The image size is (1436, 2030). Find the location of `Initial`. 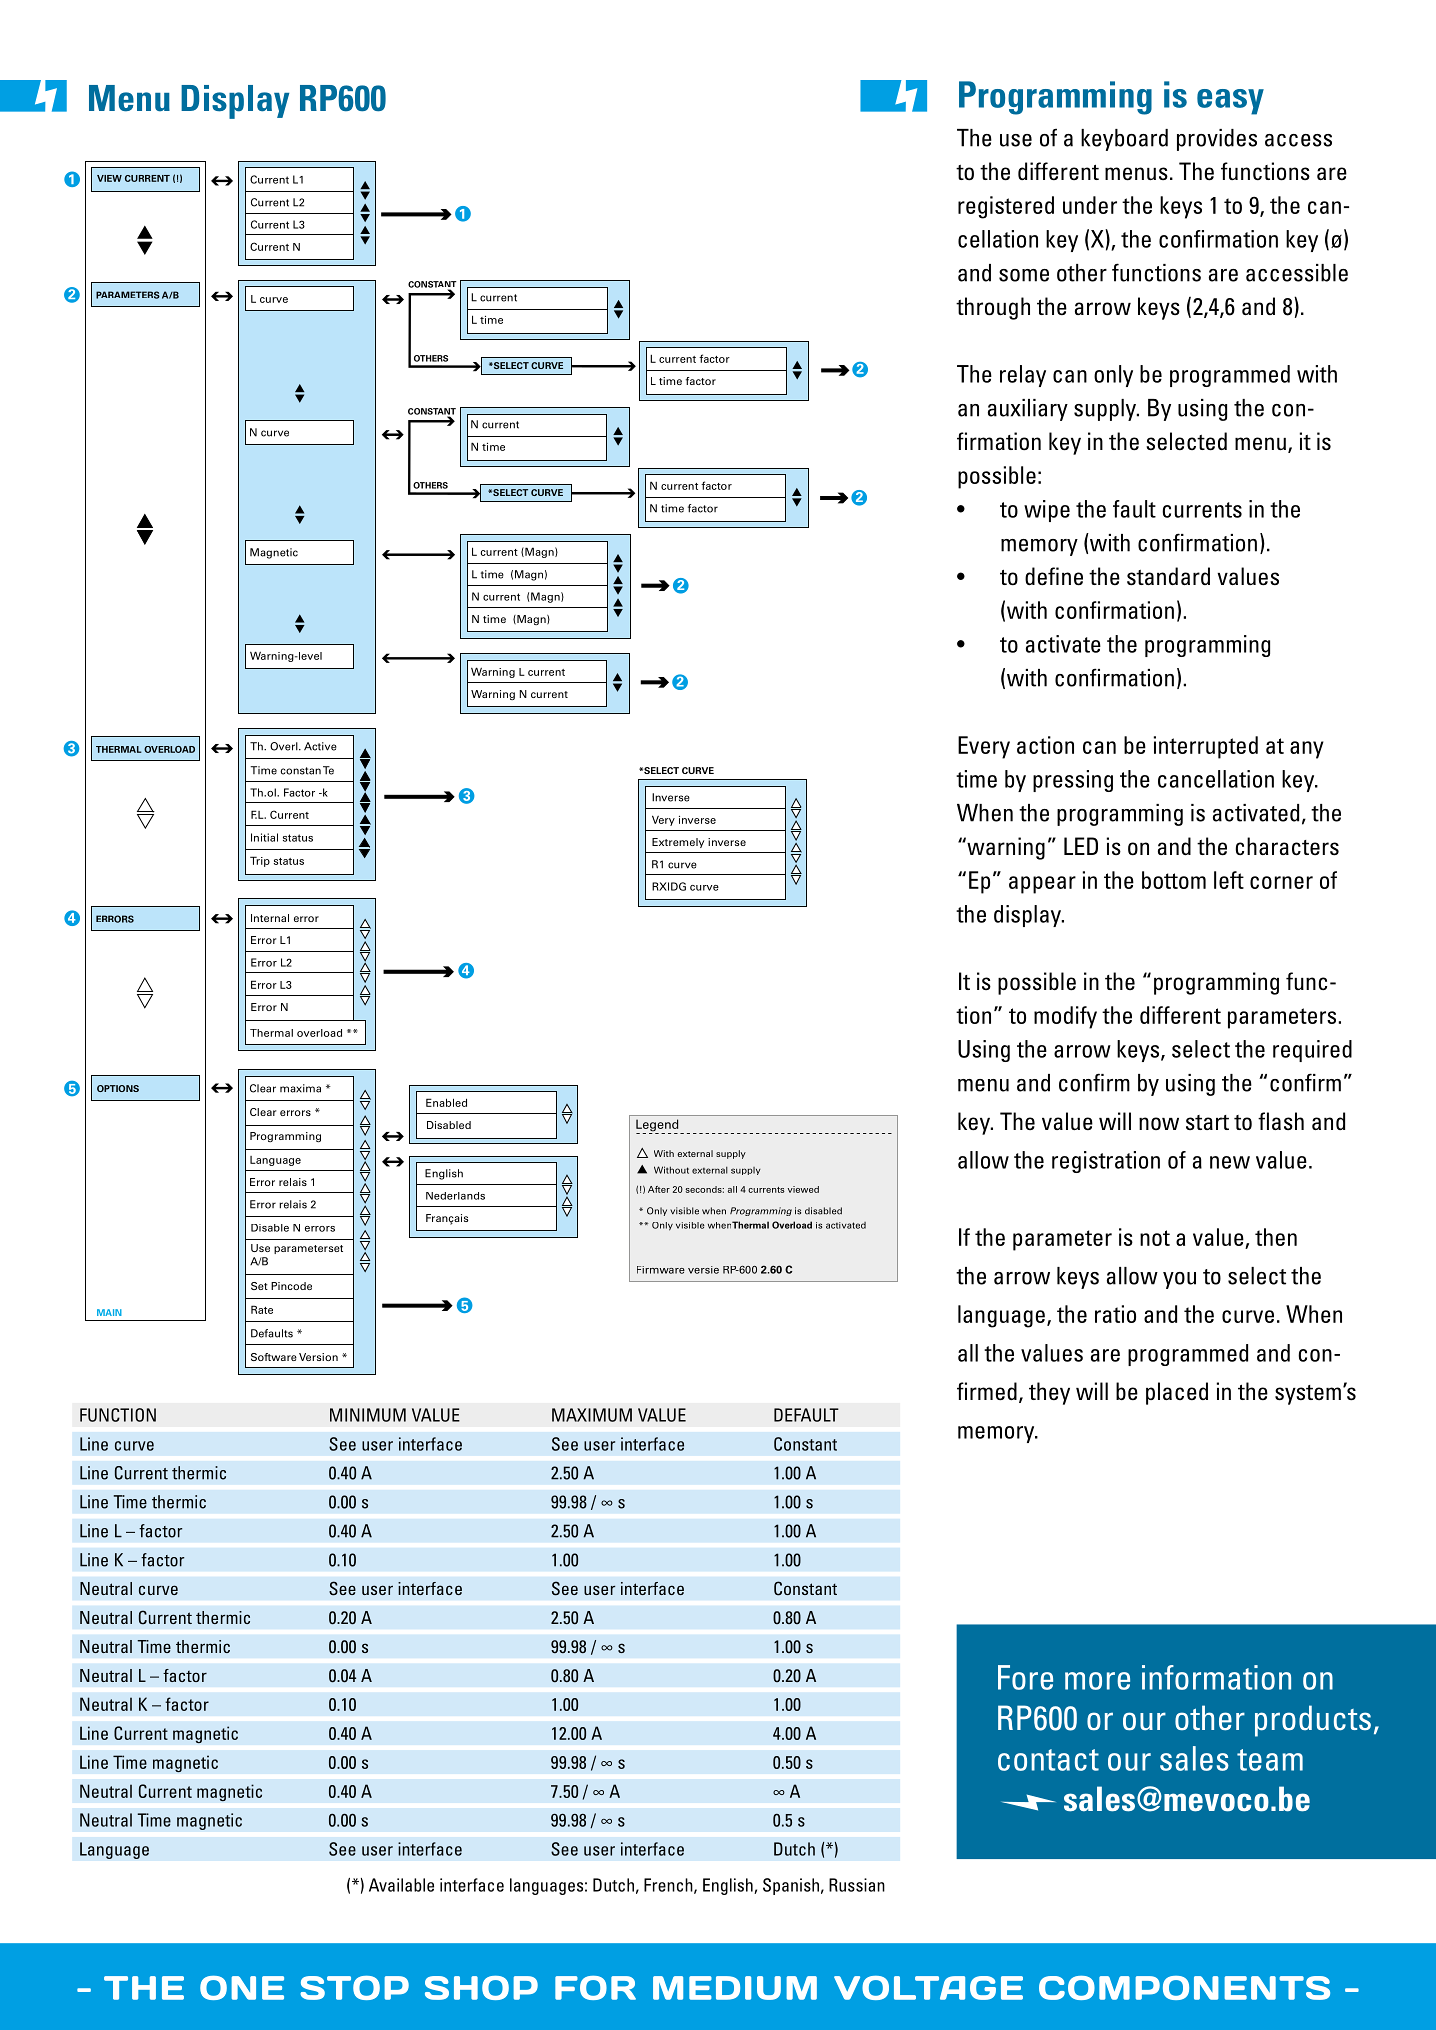

Initial is located at coordinates (264, 837).
